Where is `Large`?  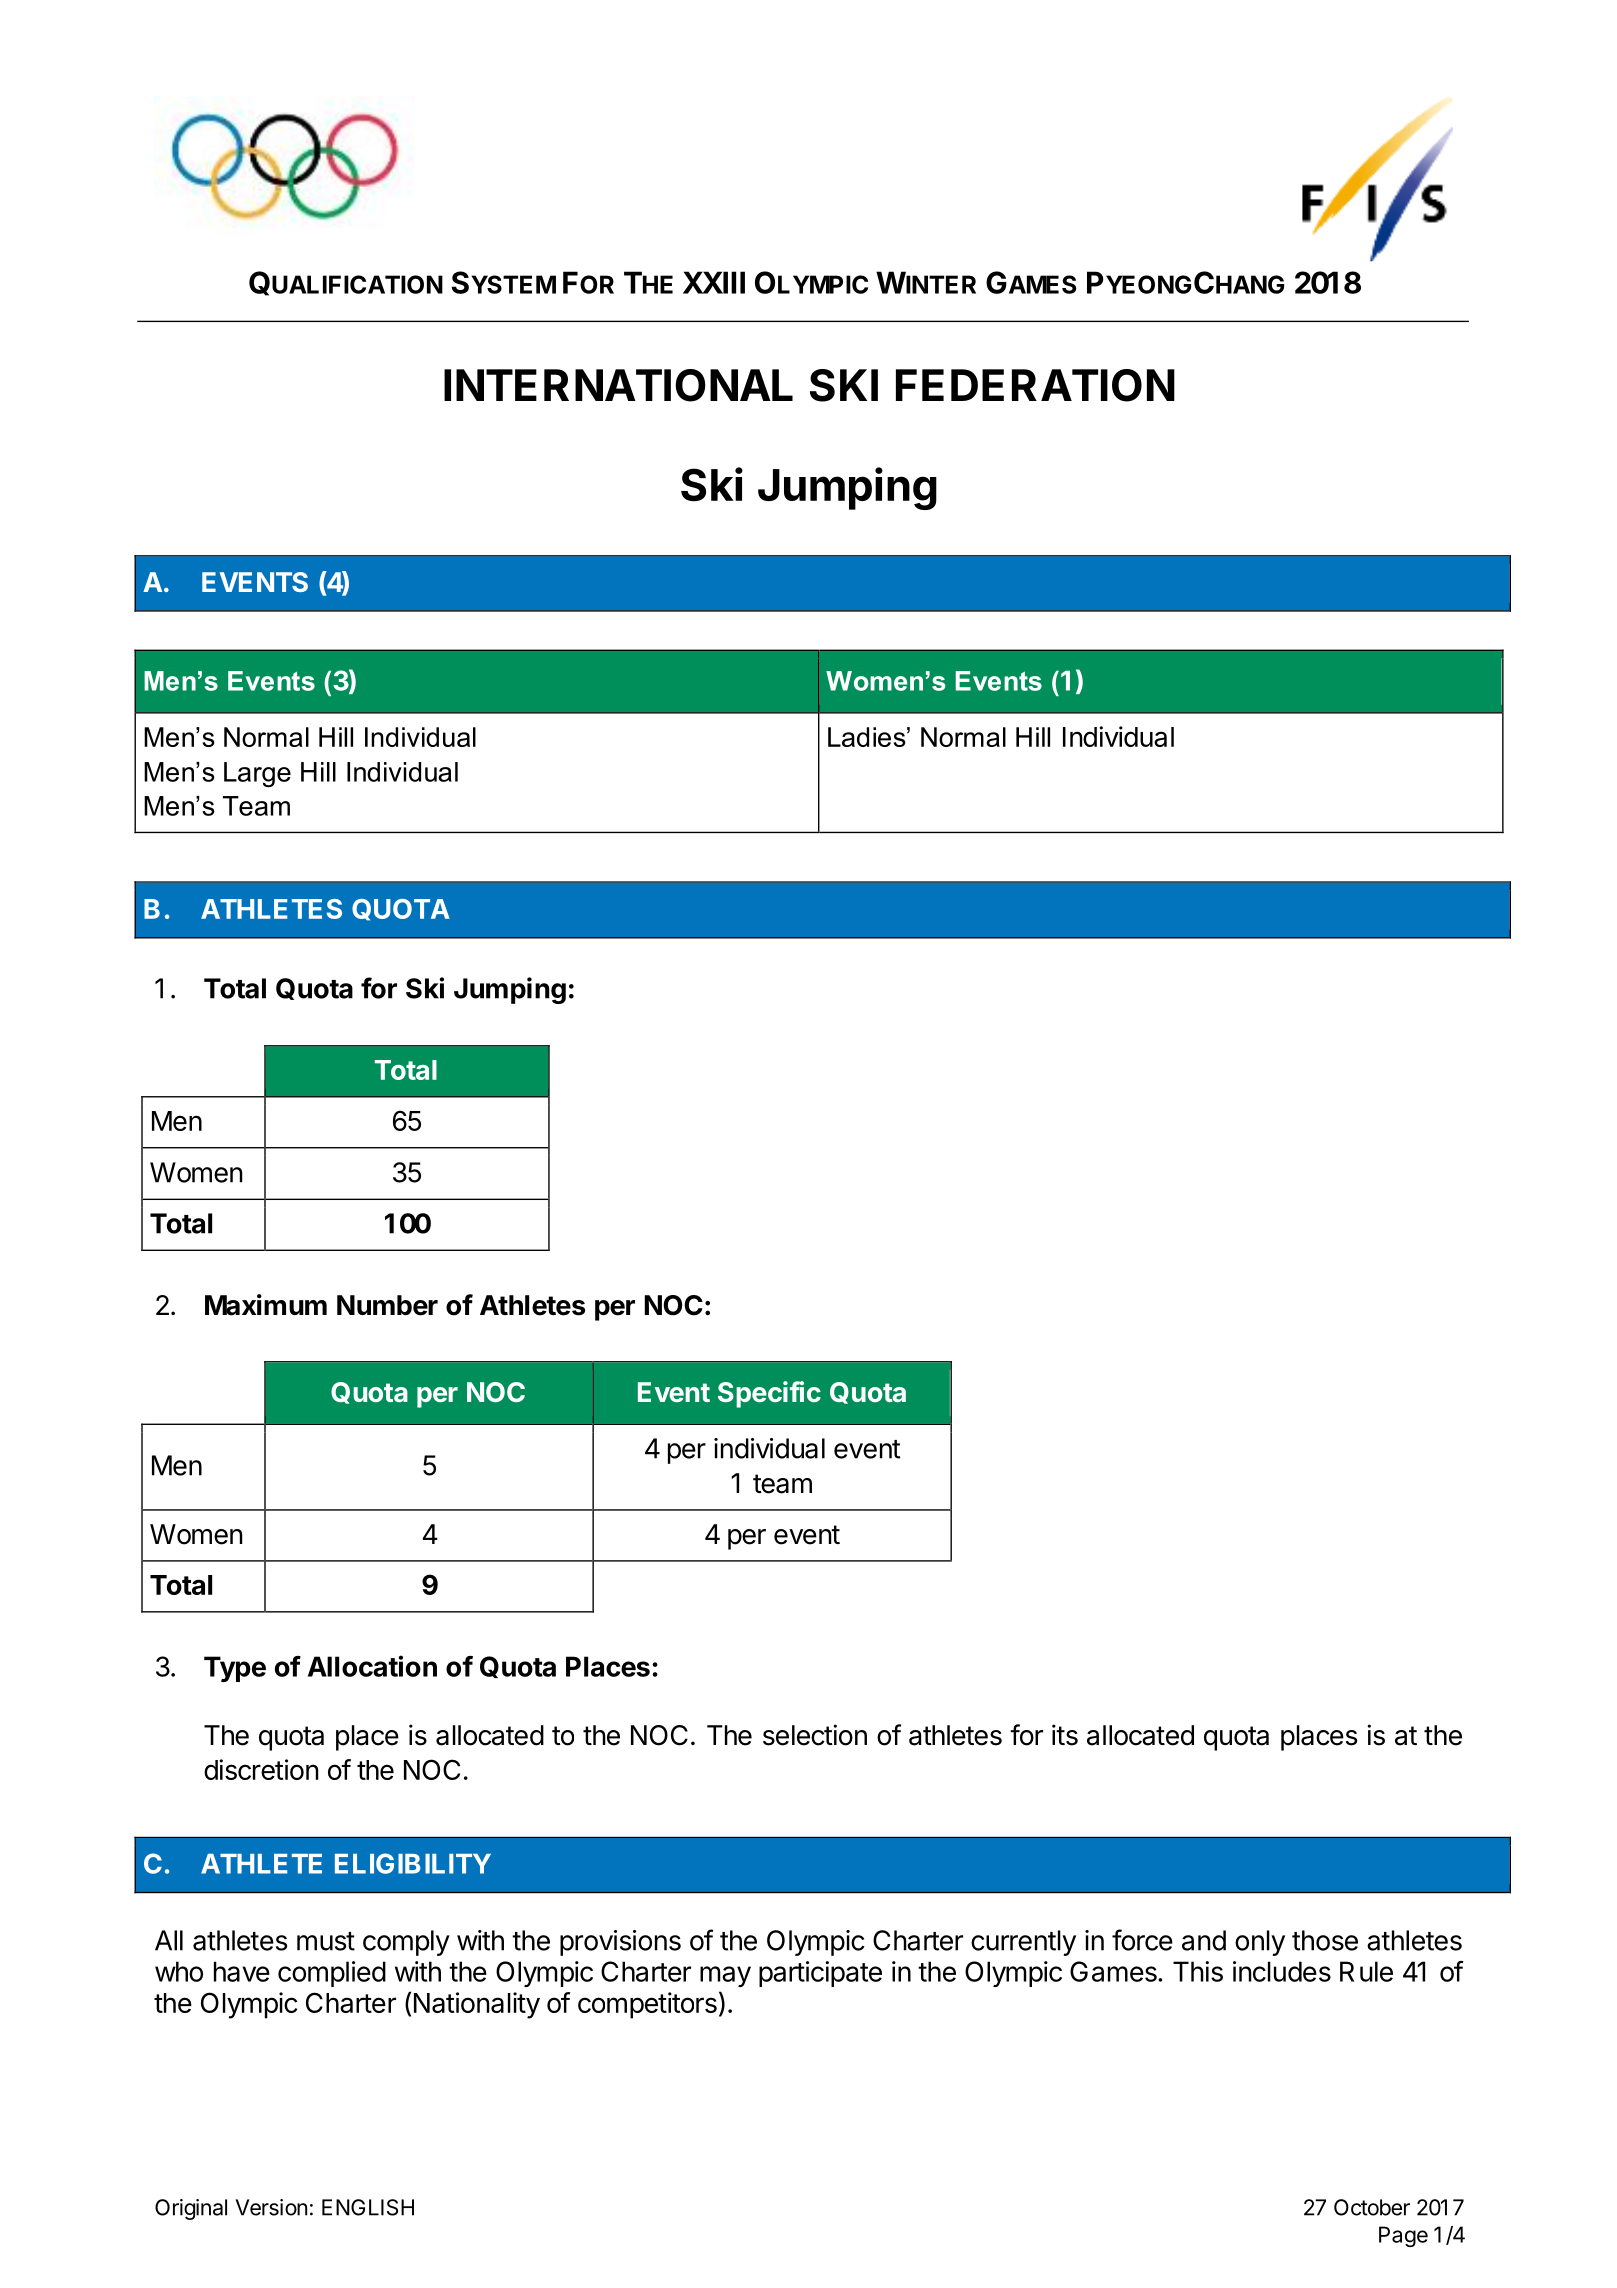 Large is located at coordinates (257, 775).
